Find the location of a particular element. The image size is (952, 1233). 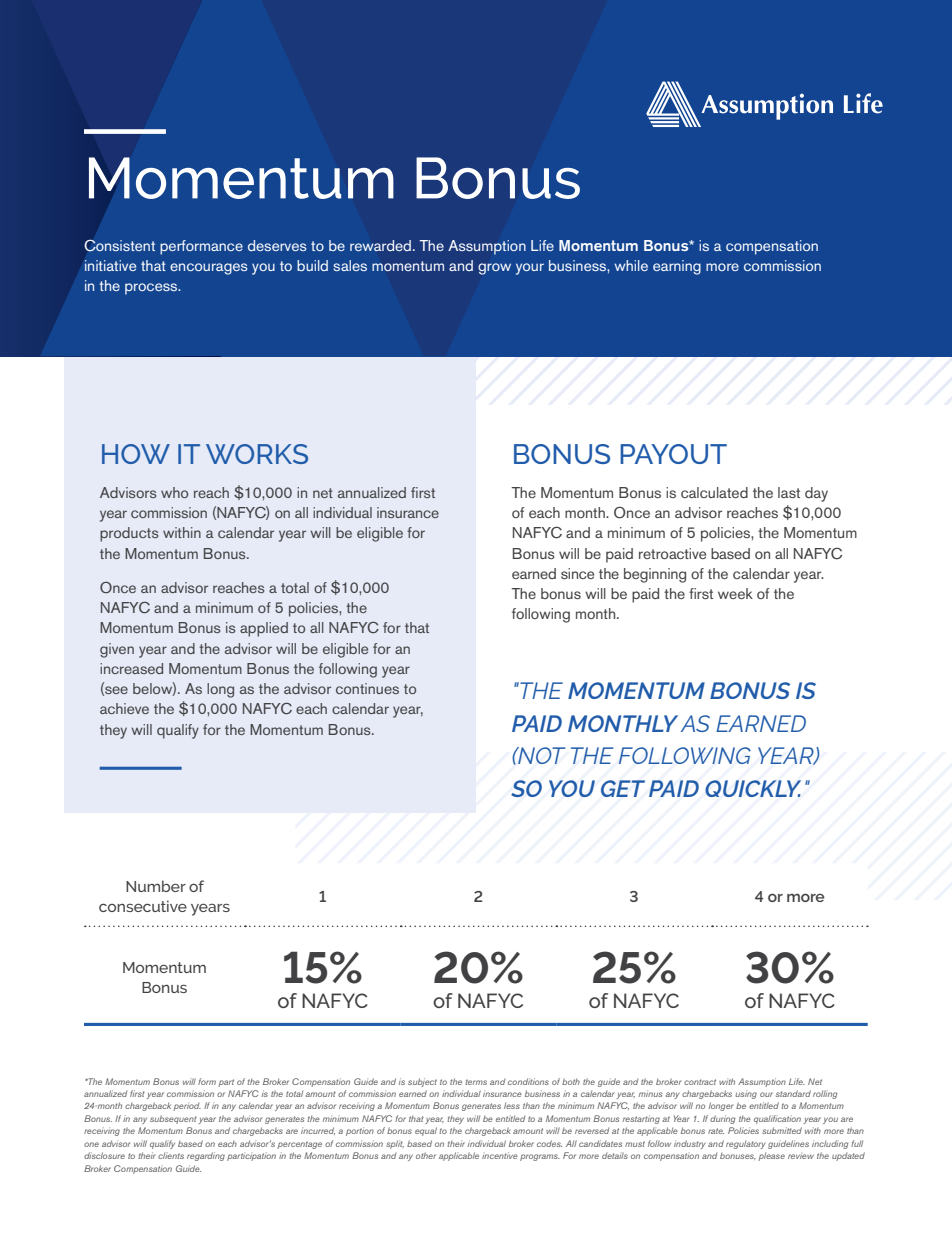

grow is located at coordinates (494, 269).
